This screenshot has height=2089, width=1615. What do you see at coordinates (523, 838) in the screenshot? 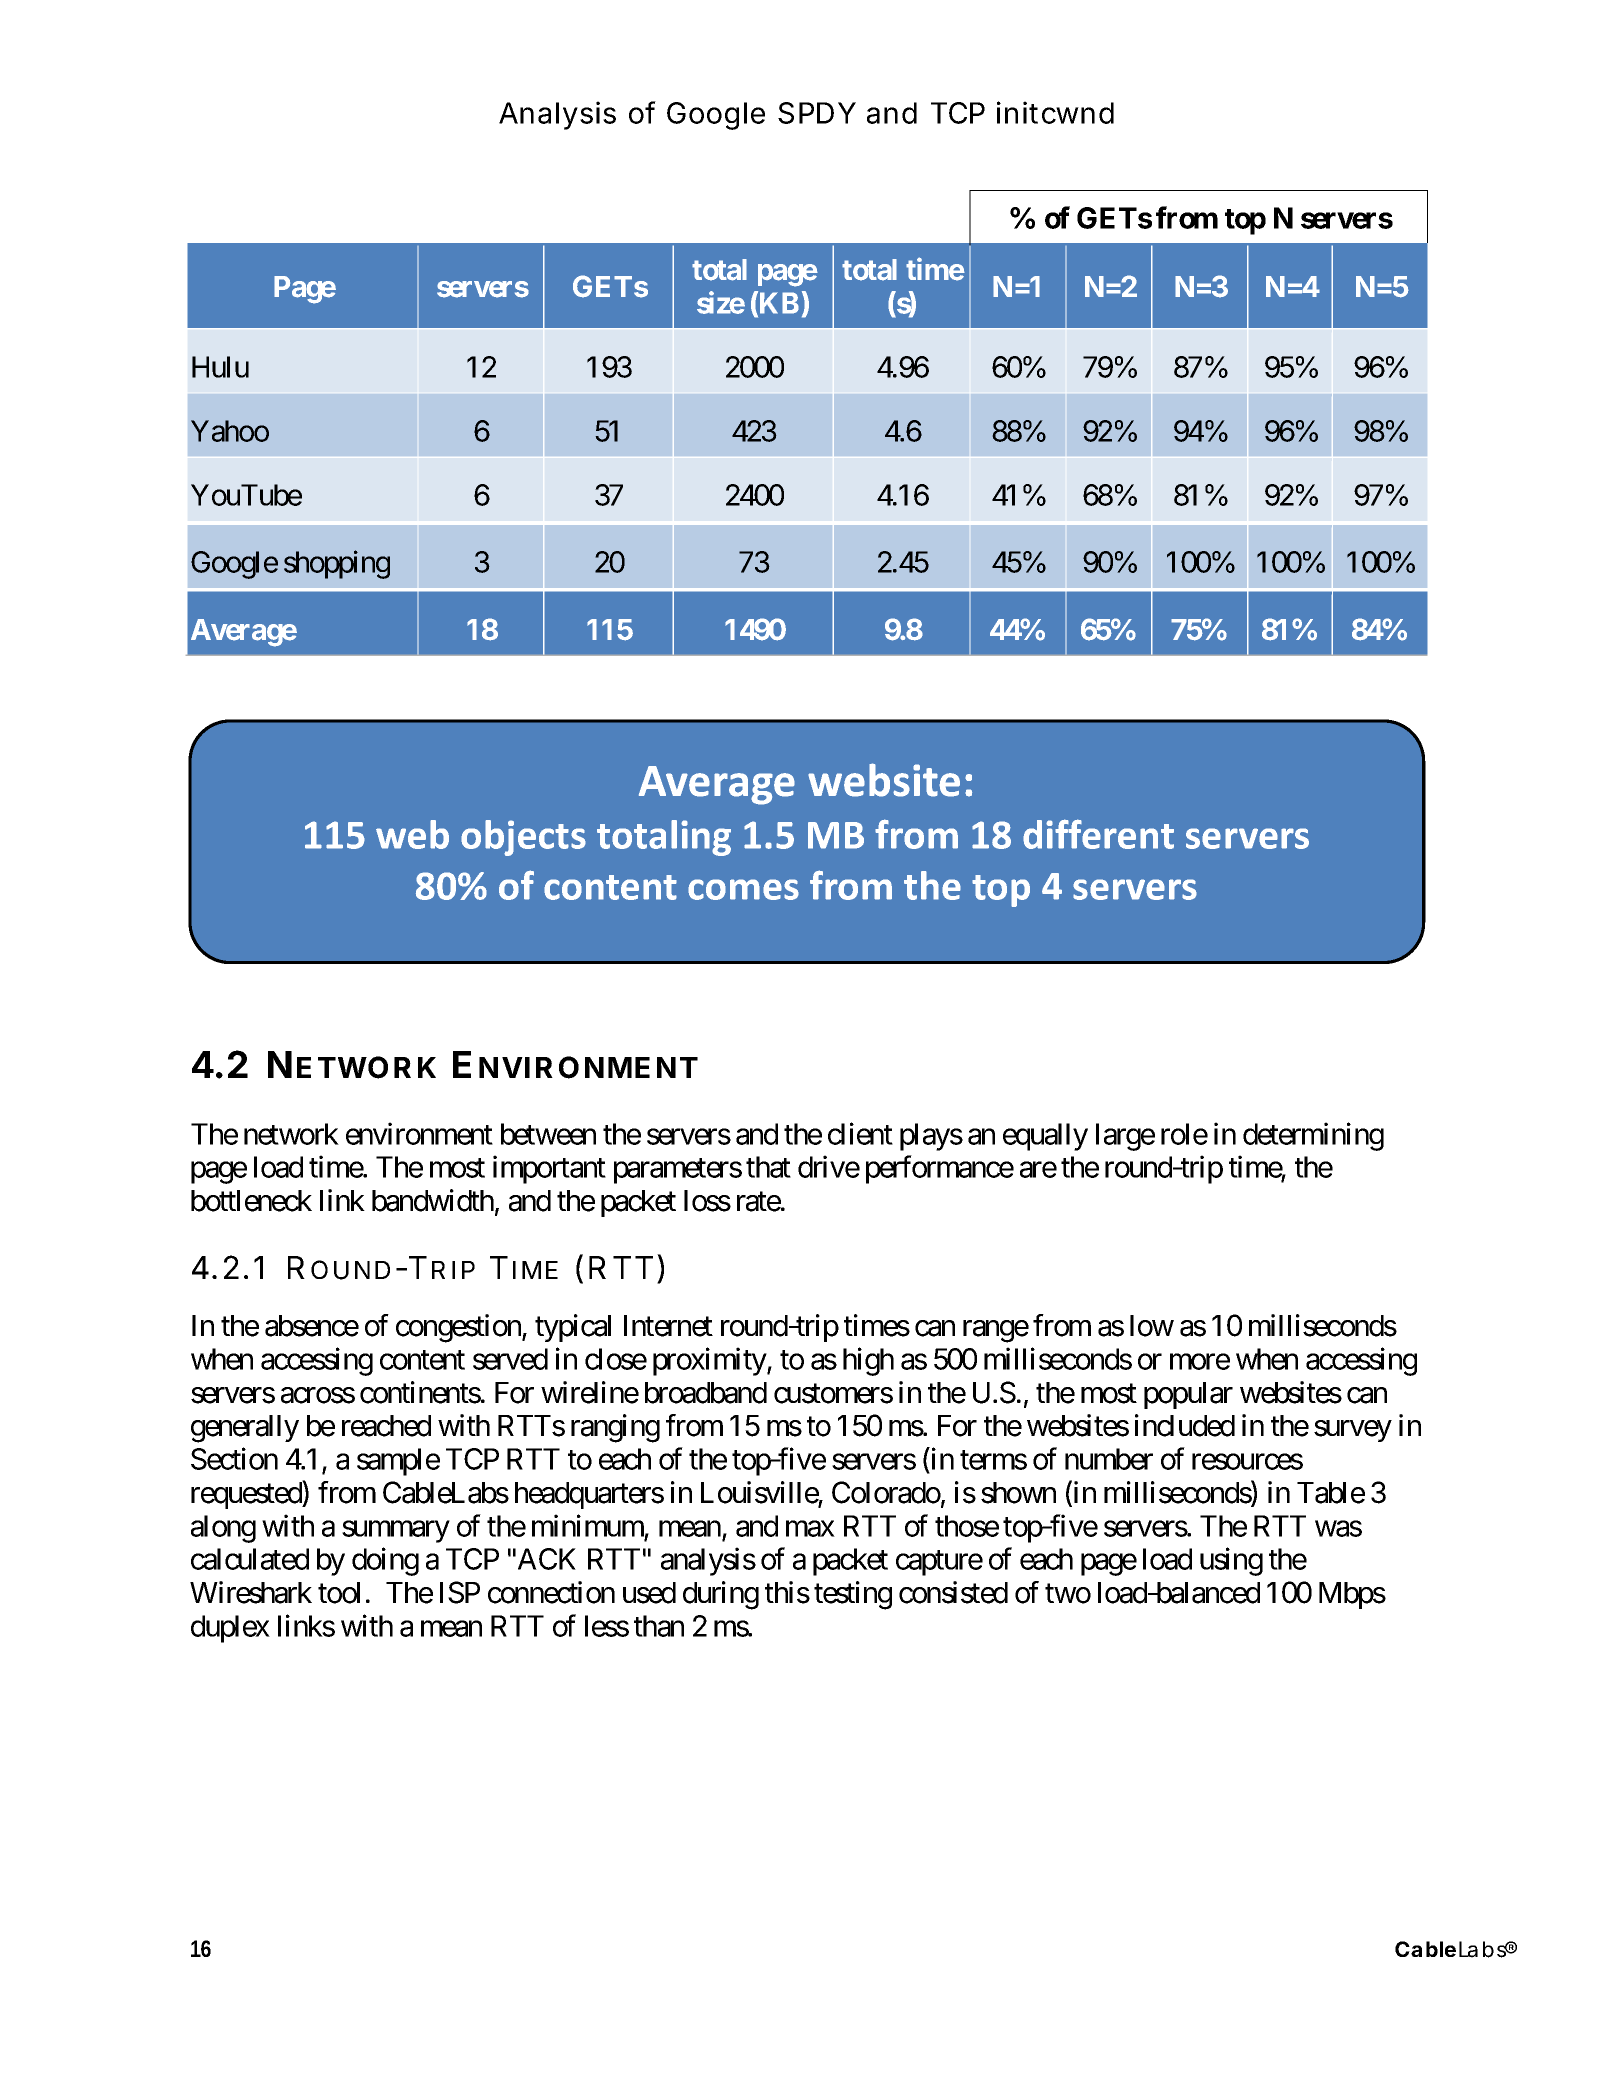
I see `objects` at bounding box center [523, 838].
